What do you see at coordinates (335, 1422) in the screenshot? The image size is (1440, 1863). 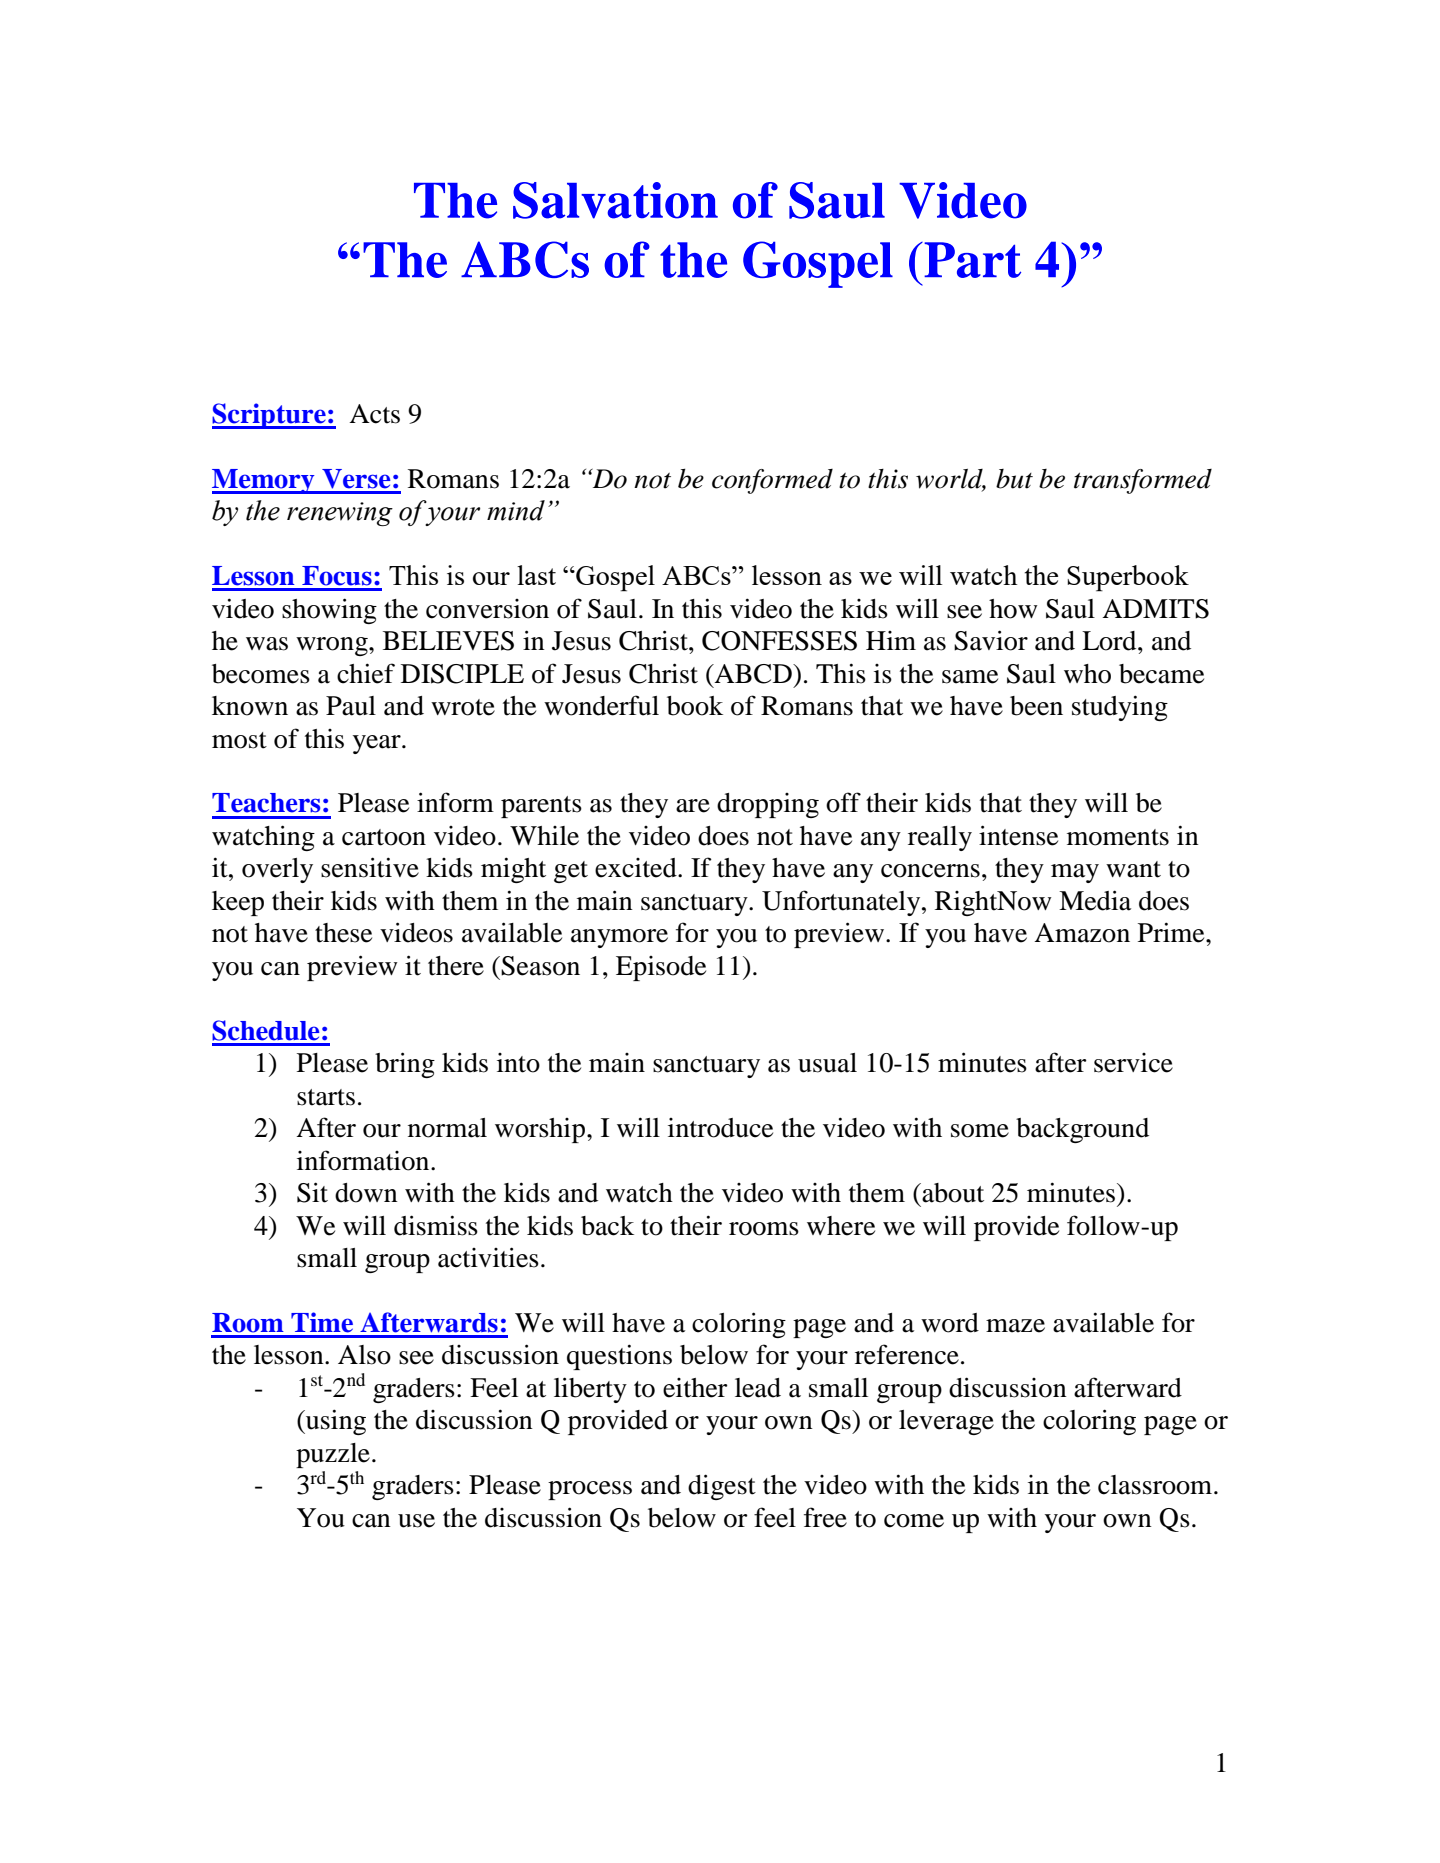 I see `using` at bounding box center [335, 1422].
